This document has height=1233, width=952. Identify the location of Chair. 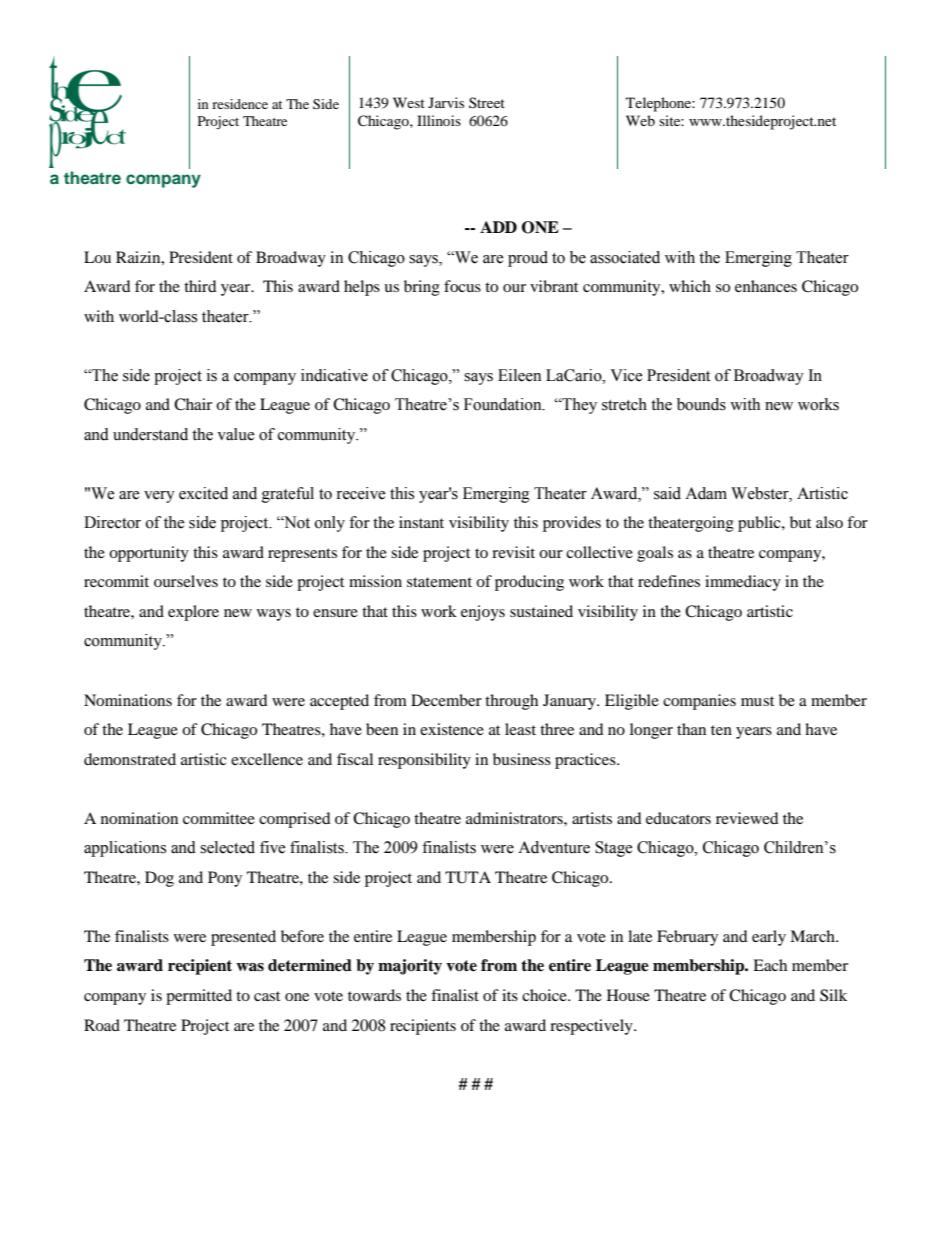
(193, 404).
